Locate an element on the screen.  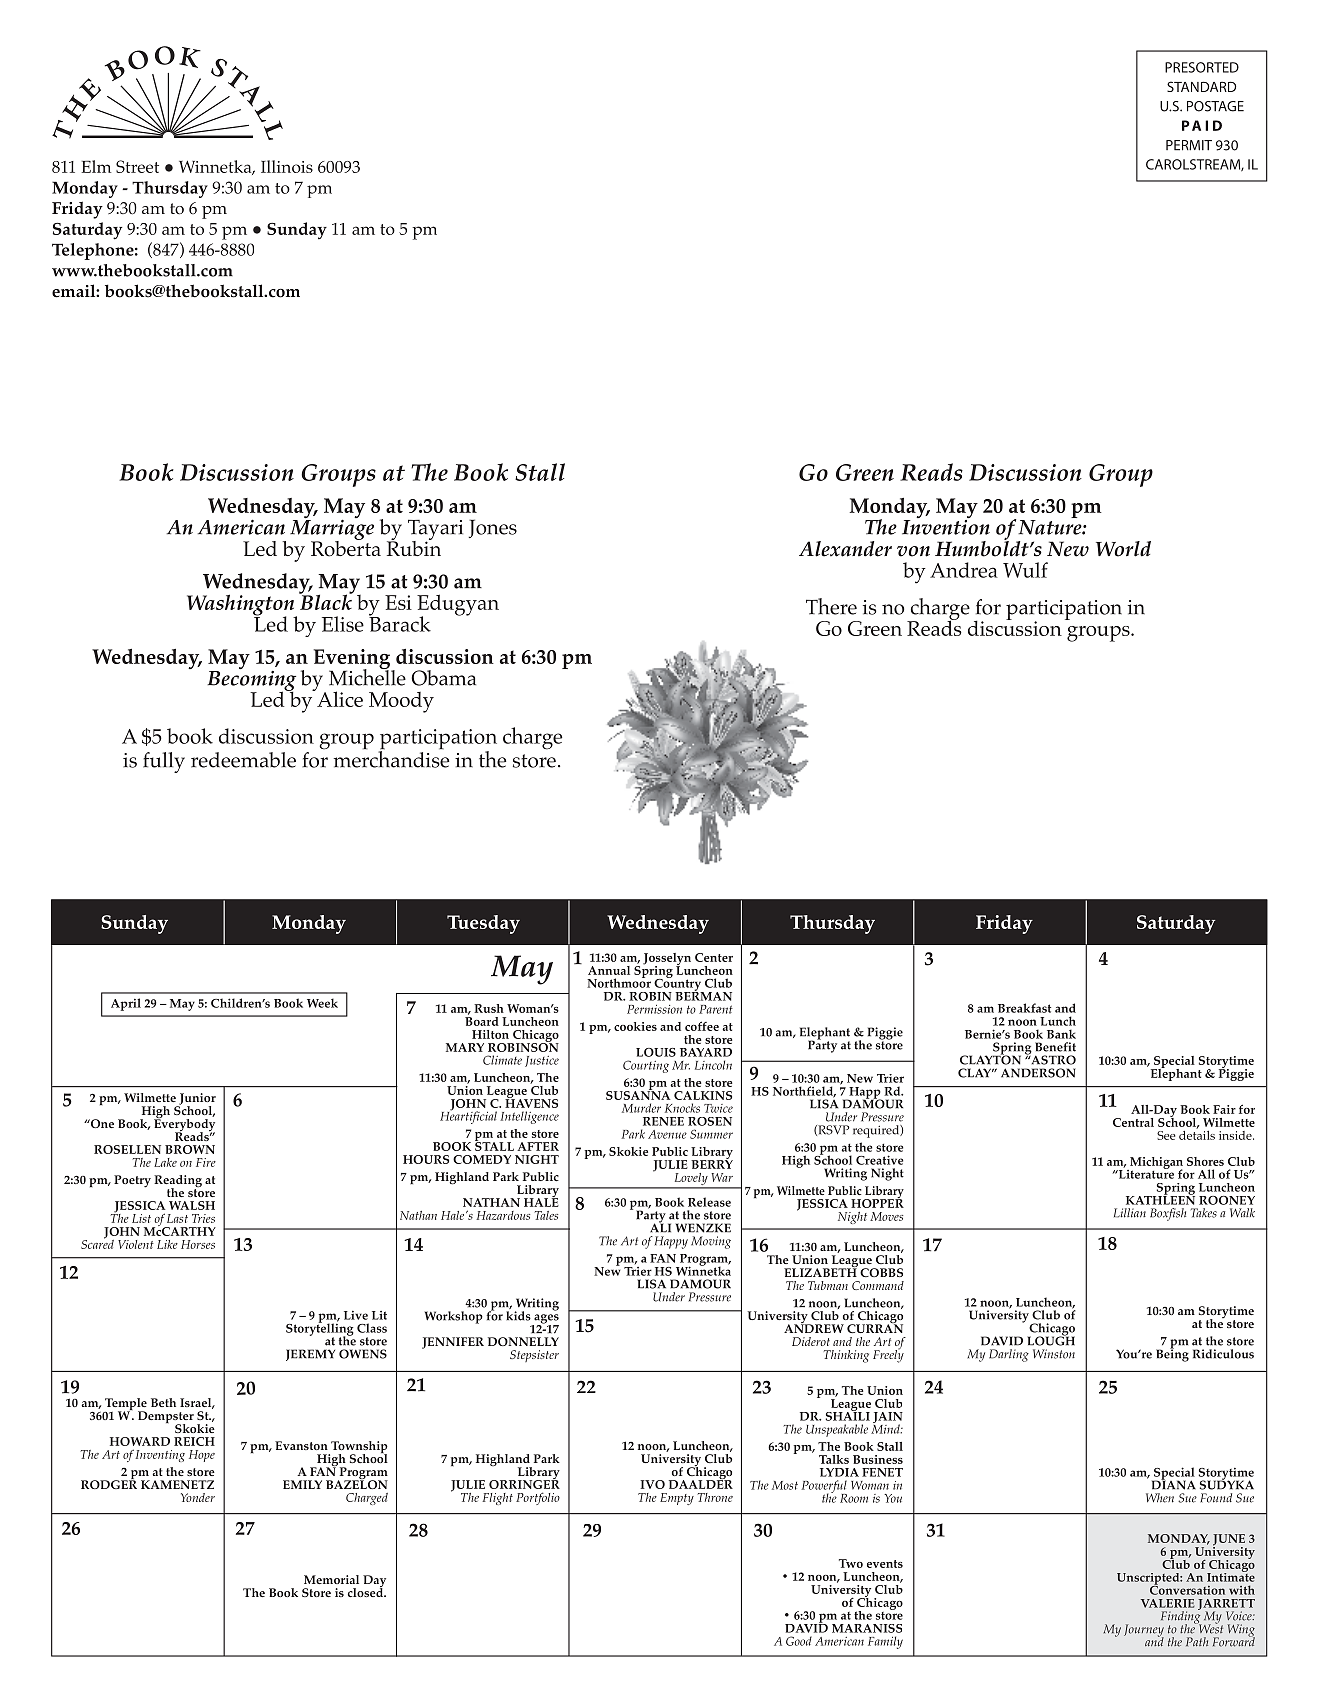
VALERIE is located at coordinates (1168, 1603).
